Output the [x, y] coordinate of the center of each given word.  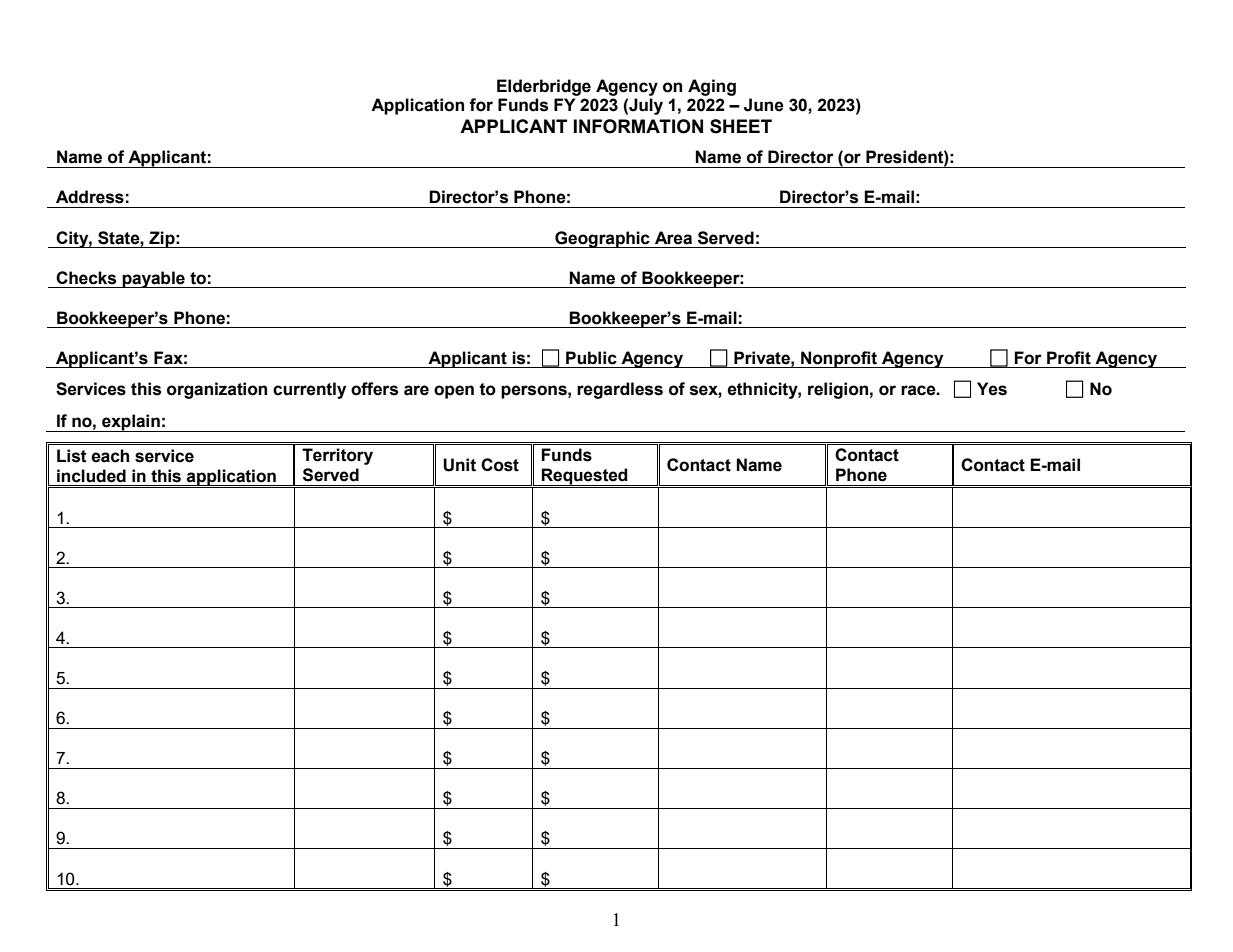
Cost [500, 465]
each [110, 456]
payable [153, 279]
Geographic [602, 239]
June [764, 105]
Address [90, 197]
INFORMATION [638, 126]
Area [673, 238]
